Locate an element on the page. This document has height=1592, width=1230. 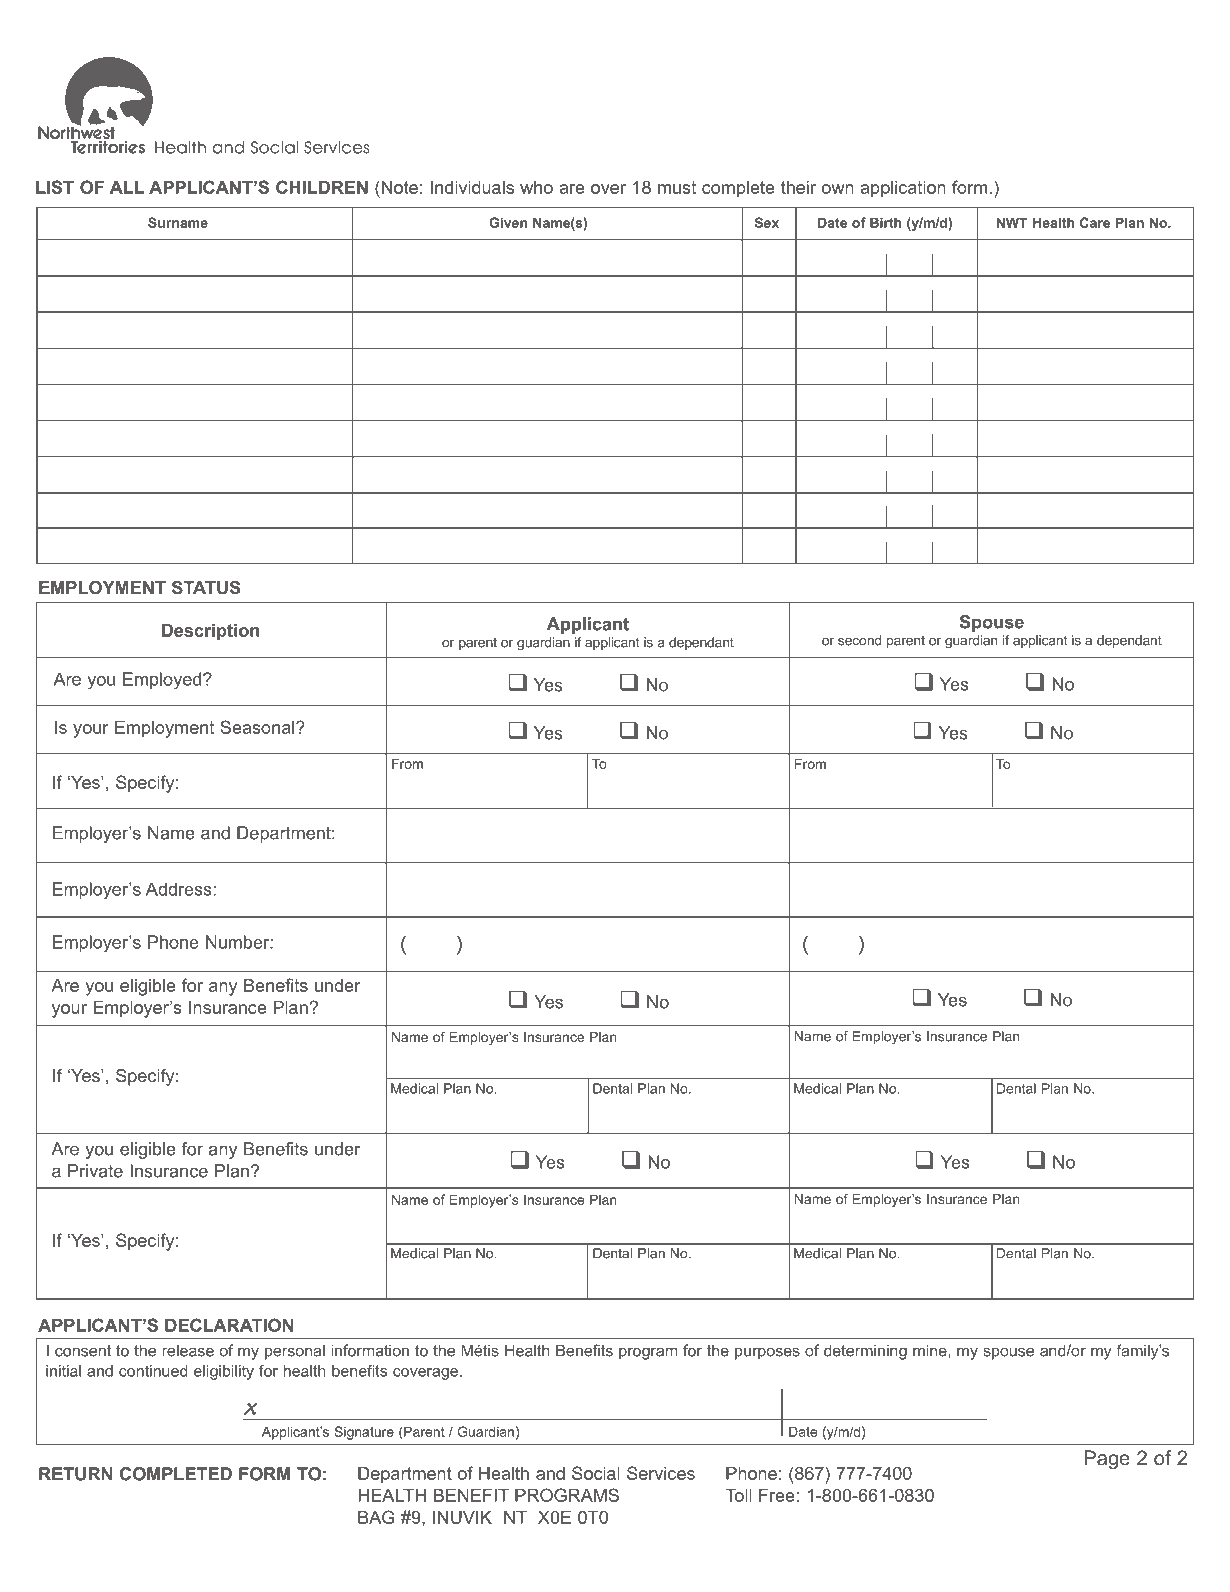
Seasonal is located at coordinates (257, 727).
